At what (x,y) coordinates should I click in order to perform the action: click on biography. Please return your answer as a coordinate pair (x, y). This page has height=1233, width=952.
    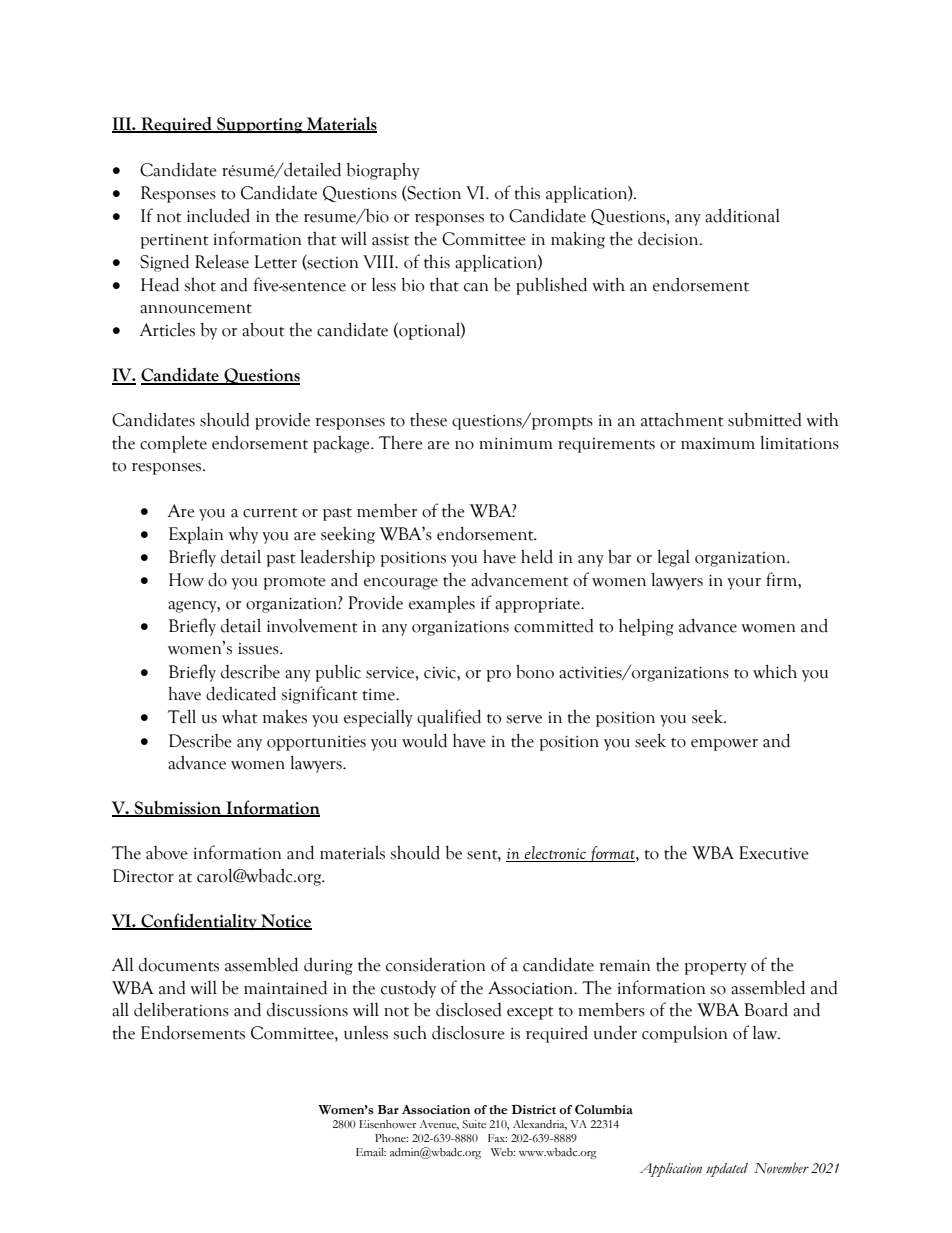
    Looking at the image, I should click on (383, 171).
